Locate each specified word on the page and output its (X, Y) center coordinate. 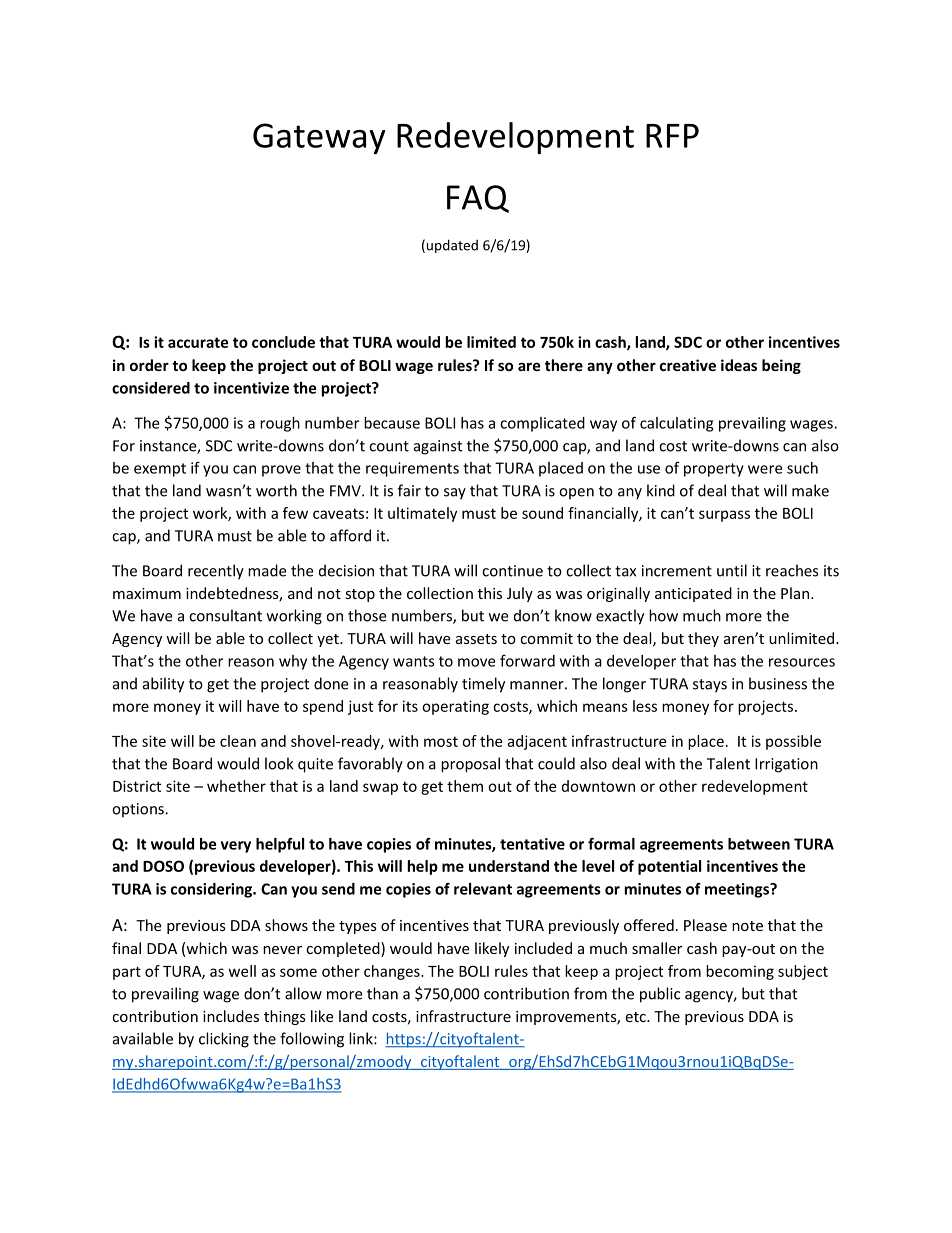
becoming (740, 972)
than (382, 993)
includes (231, 1016)
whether (236, 786)
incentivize (251, 388)
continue (512, 571)
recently (216, 572)
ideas (739, 365)
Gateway (319, 138)
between (759, 844)
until (732, 570)
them (465, 786)
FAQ (478, 199)
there (564, 365)
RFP (672, 136)
